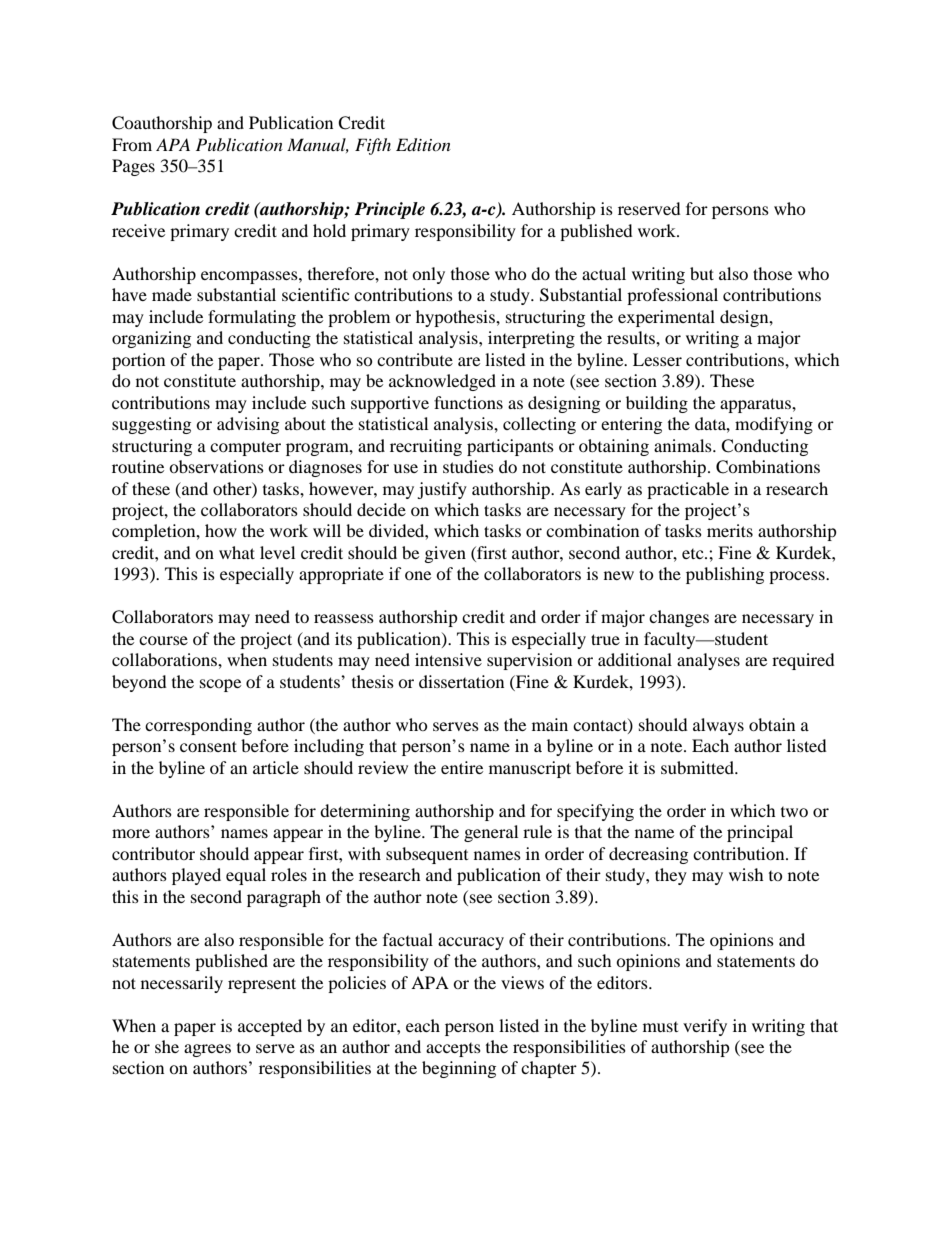 Image resolution: width=952 pixels, height=1233 pixels. What do you see at coordinates (153, 853) in the screenshot?
I see `contributor` at bounding box center [153, 853].
